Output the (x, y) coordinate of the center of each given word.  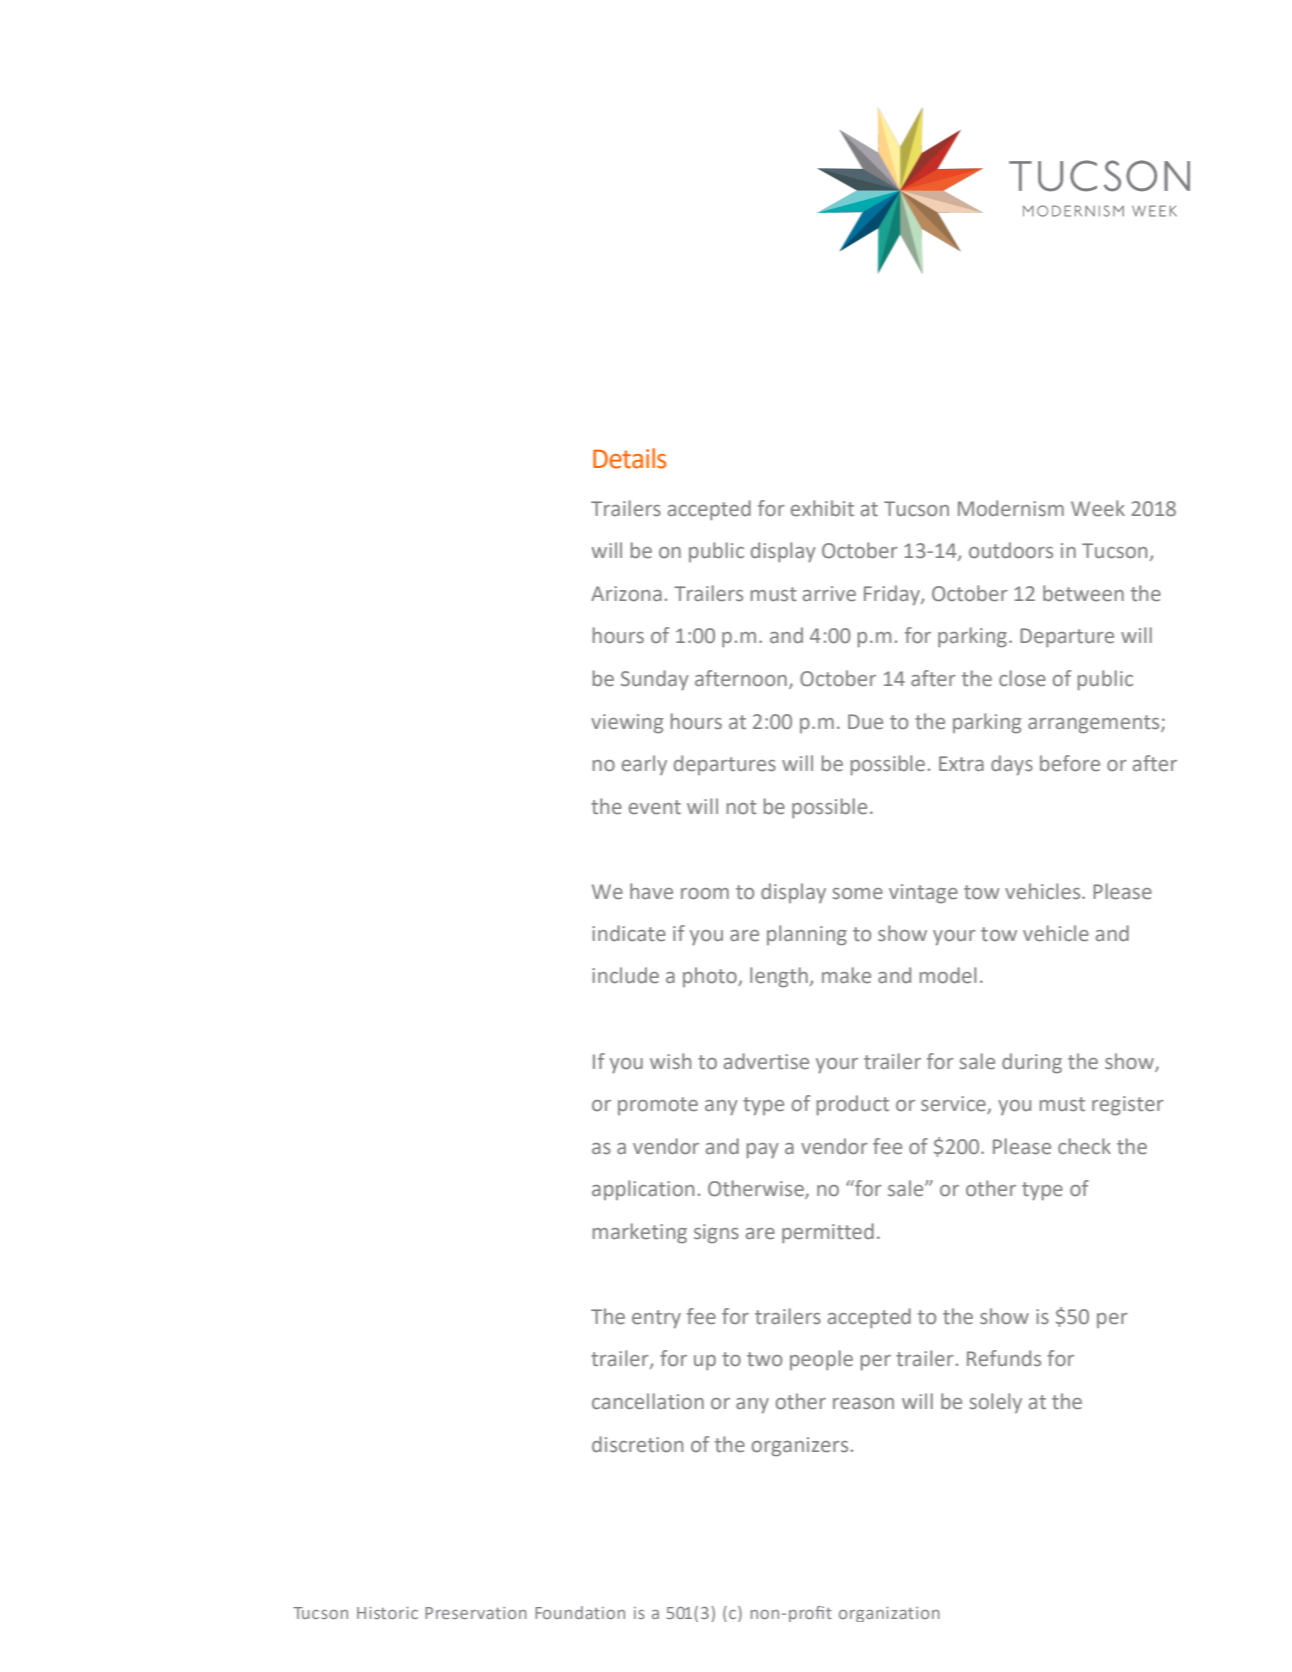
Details (629, 458)
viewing (627, 724)
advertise (766, 1061)
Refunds (1004, 1358)
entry (656, 1319)
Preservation (476, 1613)
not (742, 807)
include (625, 975)
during (1032, 1063)
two (764, 1359)
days (1012, 765)
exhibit (822, 508)
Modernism (1011, 508)
